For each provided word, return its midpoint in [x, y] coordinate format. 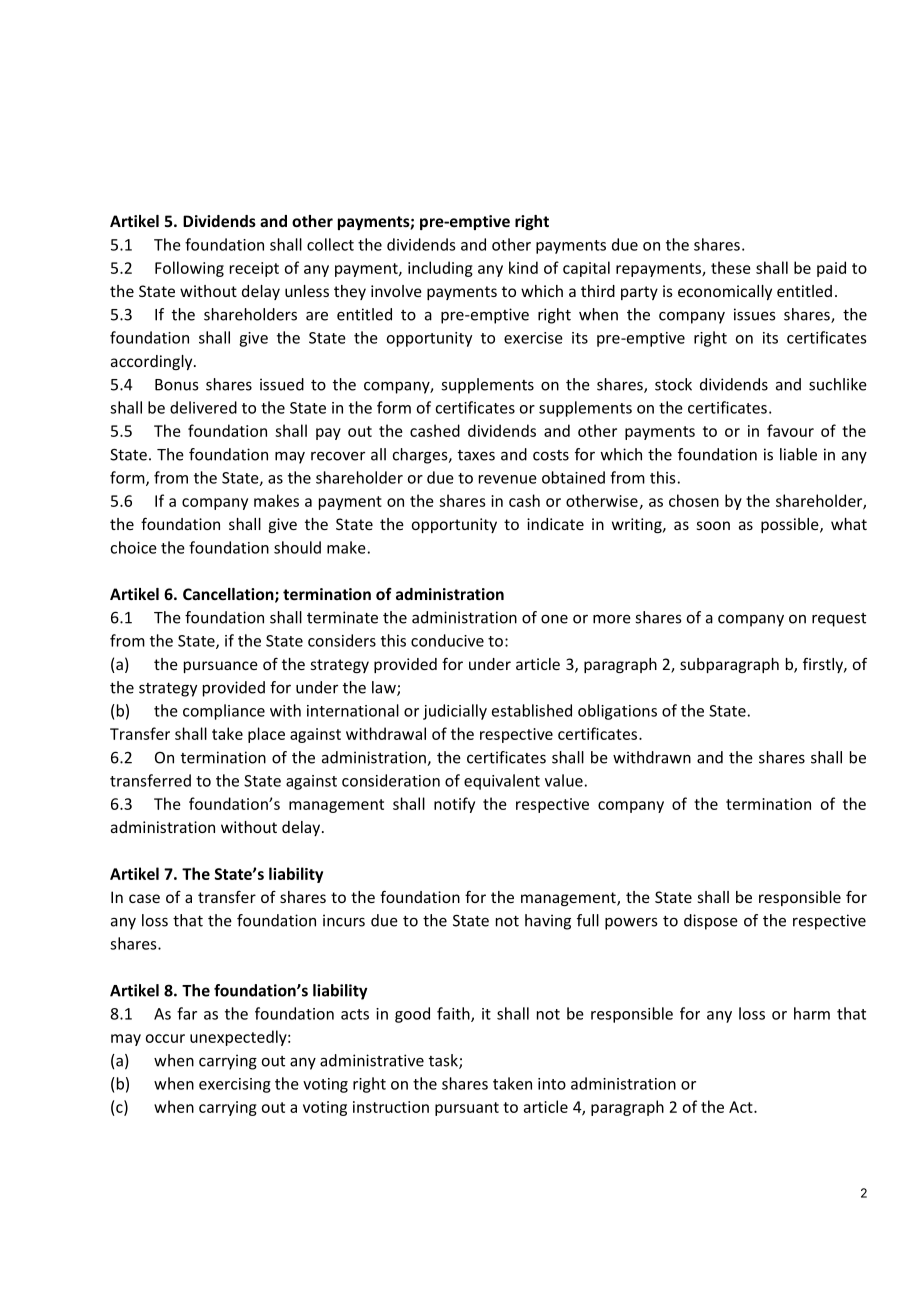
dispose [711, 922]
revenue [508, 479]
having [548, 922]
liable [798, 454]
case [144, 898]
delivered [203, 407]
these [731, 267]
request [839, 620]
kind [523, 267]
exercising [235, 1085]
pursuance [221, 667]
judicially [455, 712]
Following [189, 269]
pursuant [467, 1109]
